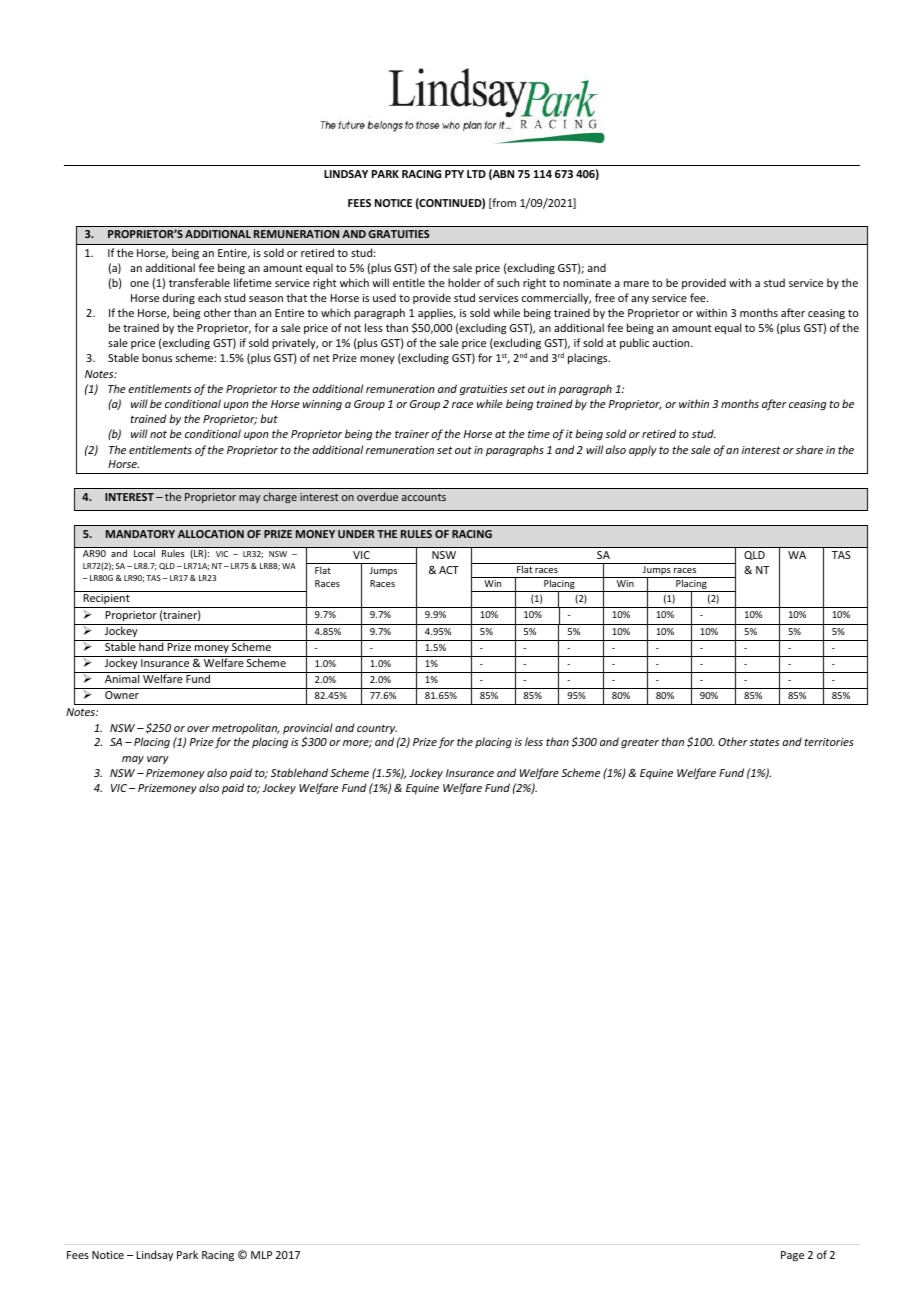 The image size is (924, 1308). I want to click on Owner, so click(122, 695).
